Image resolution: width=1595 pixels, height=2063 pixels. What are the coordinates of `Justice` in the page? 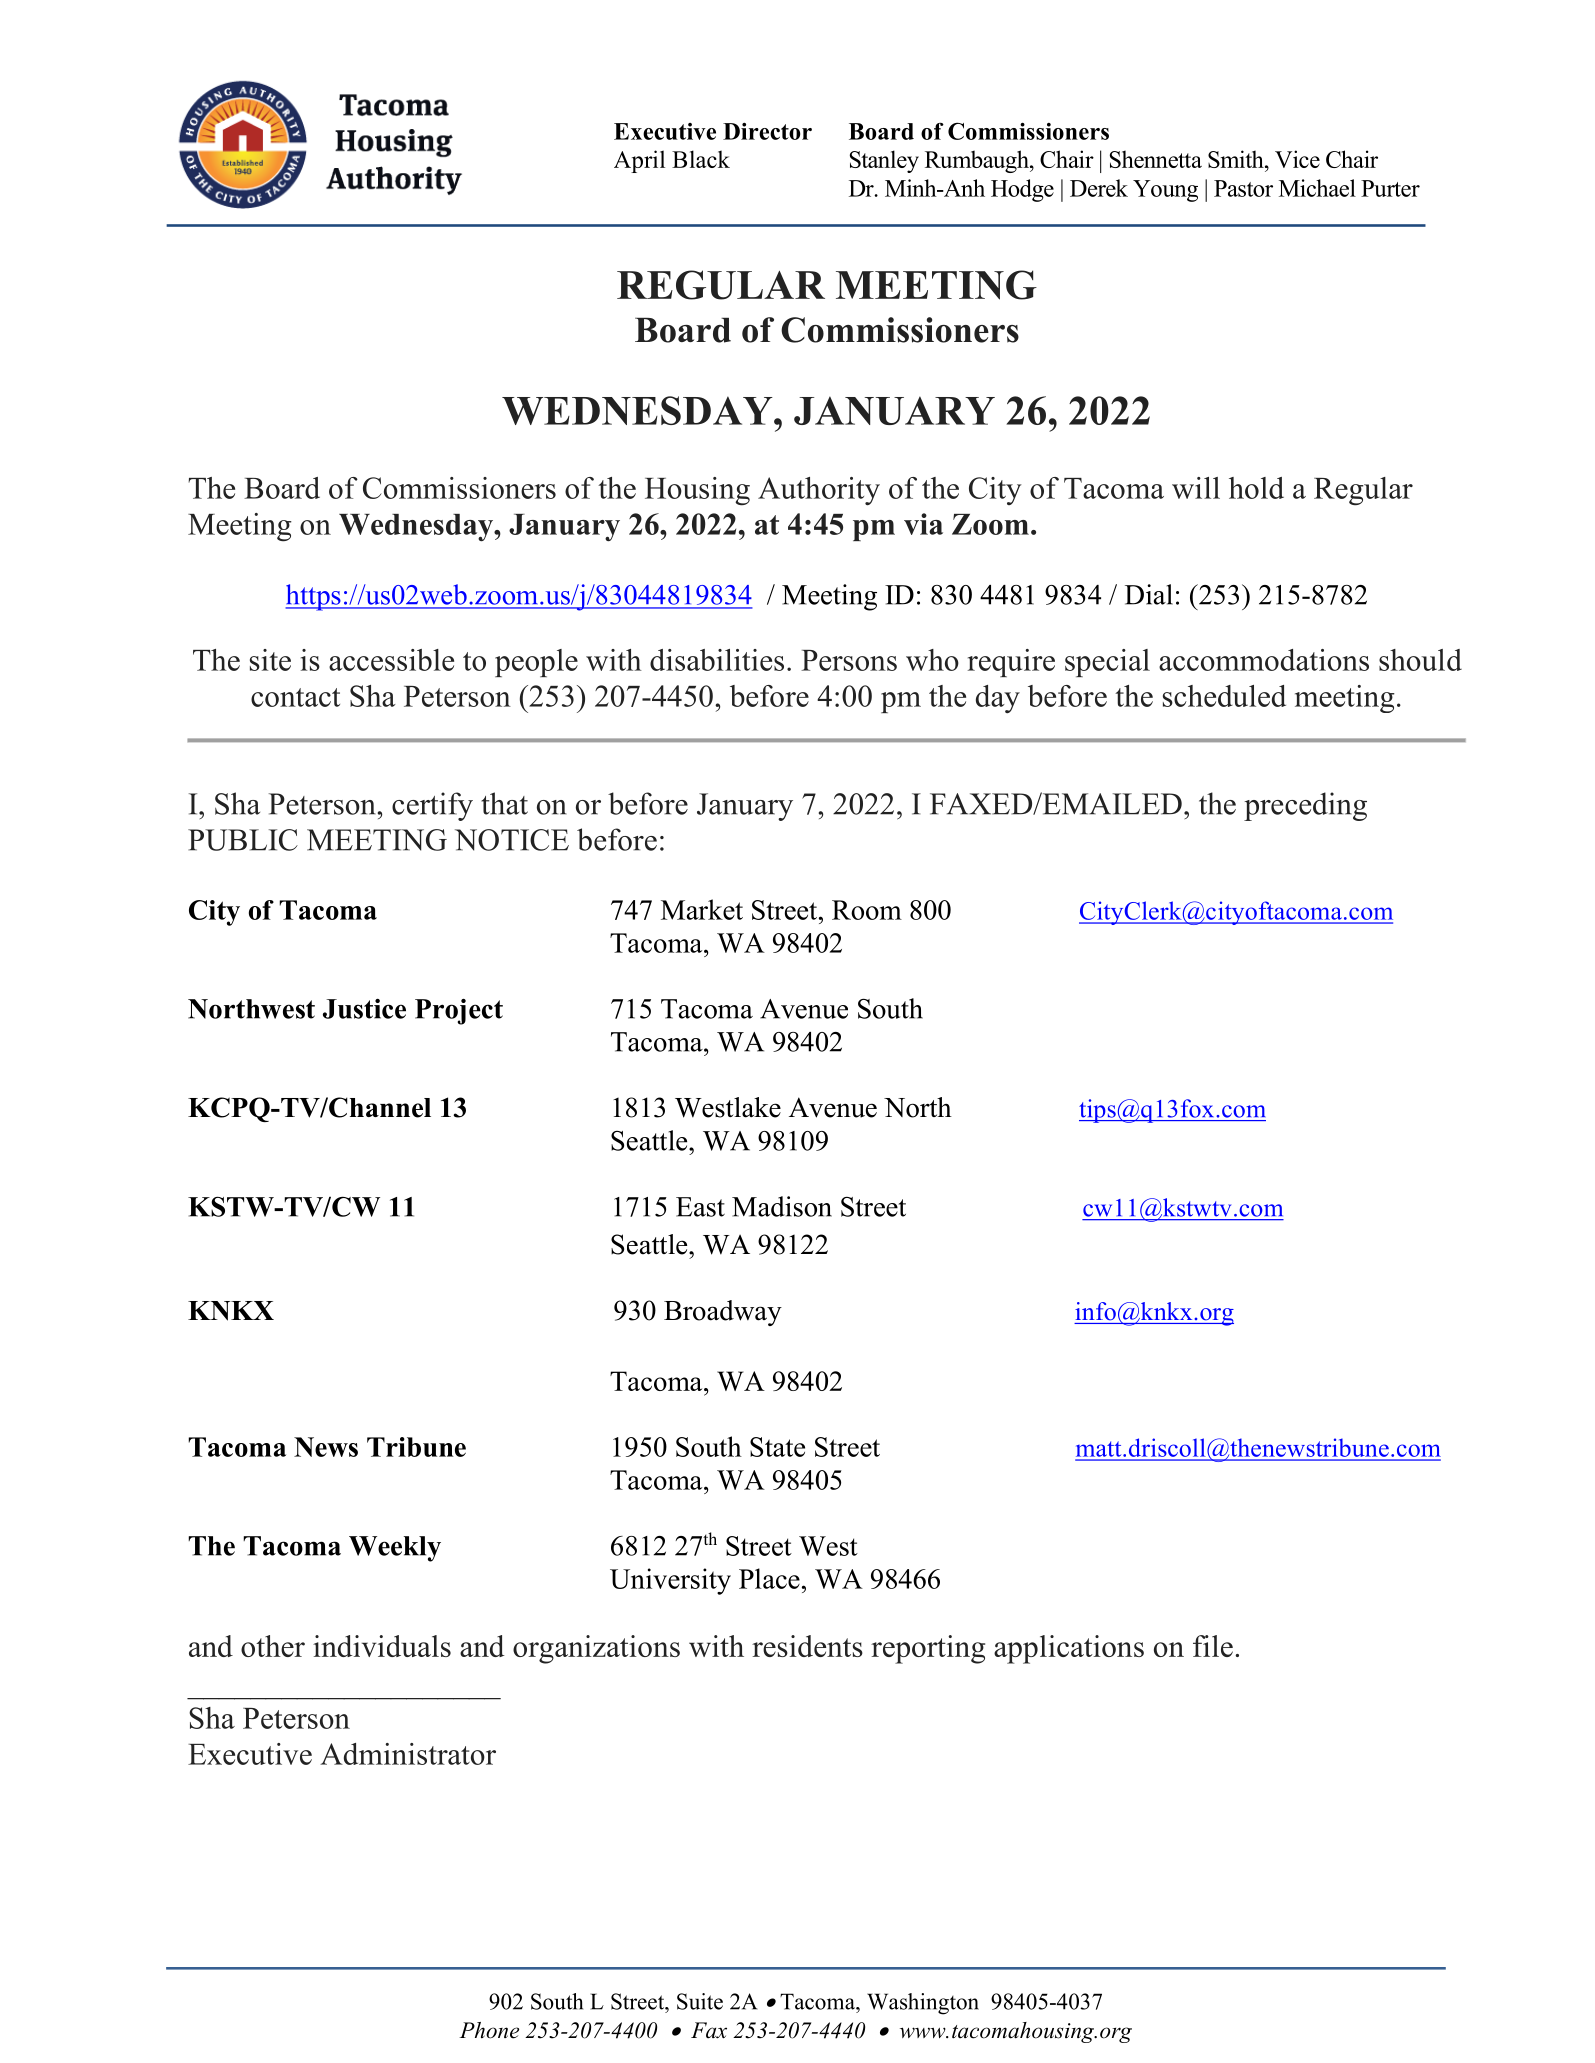 It's located at (364, 1009).
